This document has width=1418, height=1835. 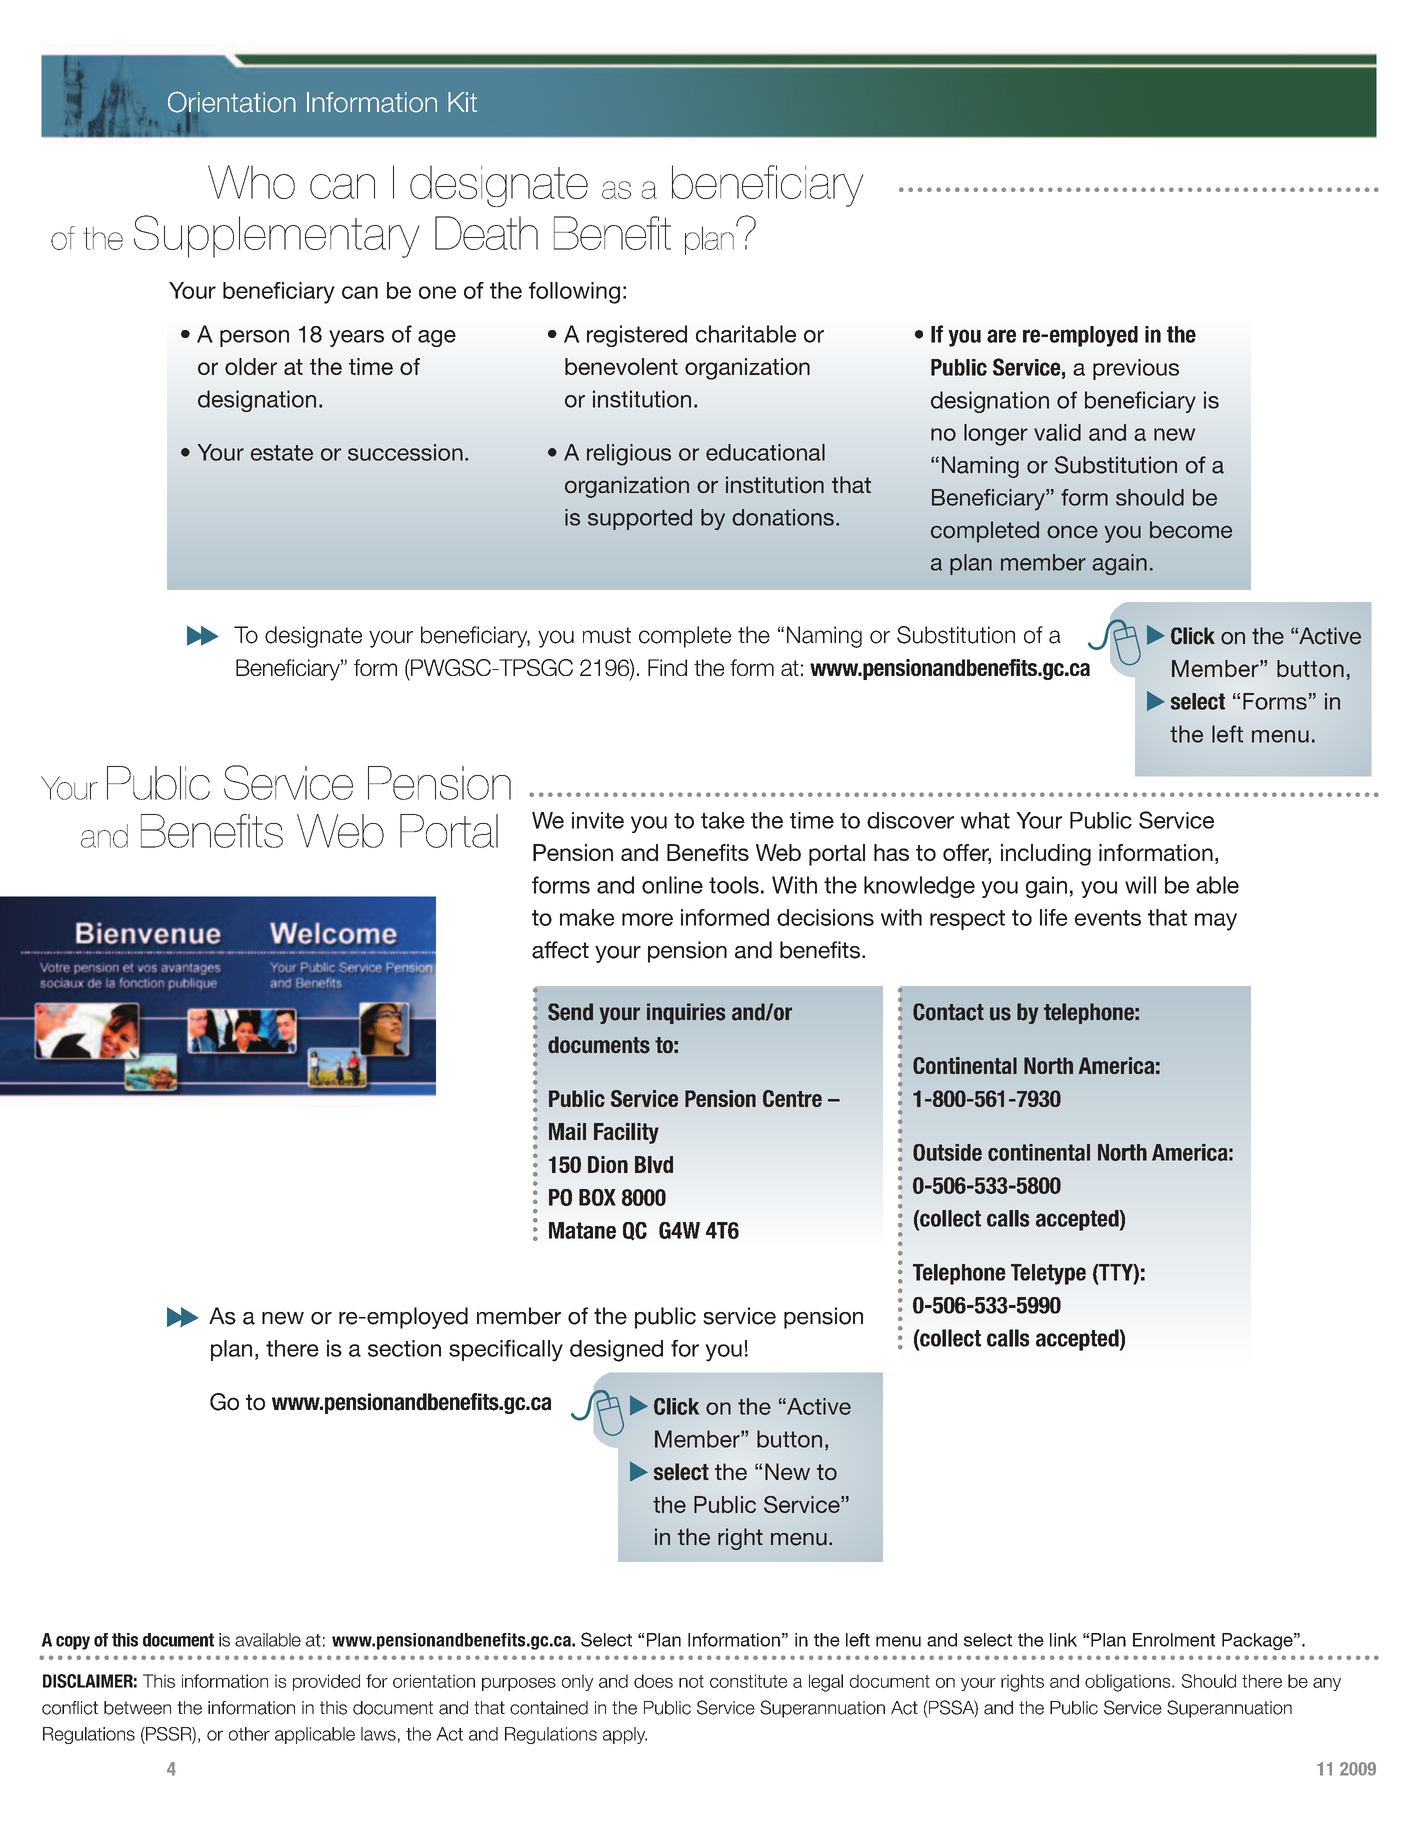 What do you see at coordinates (249, 1734) in the document?
I see `other` at bounding box center [249, 1734].
